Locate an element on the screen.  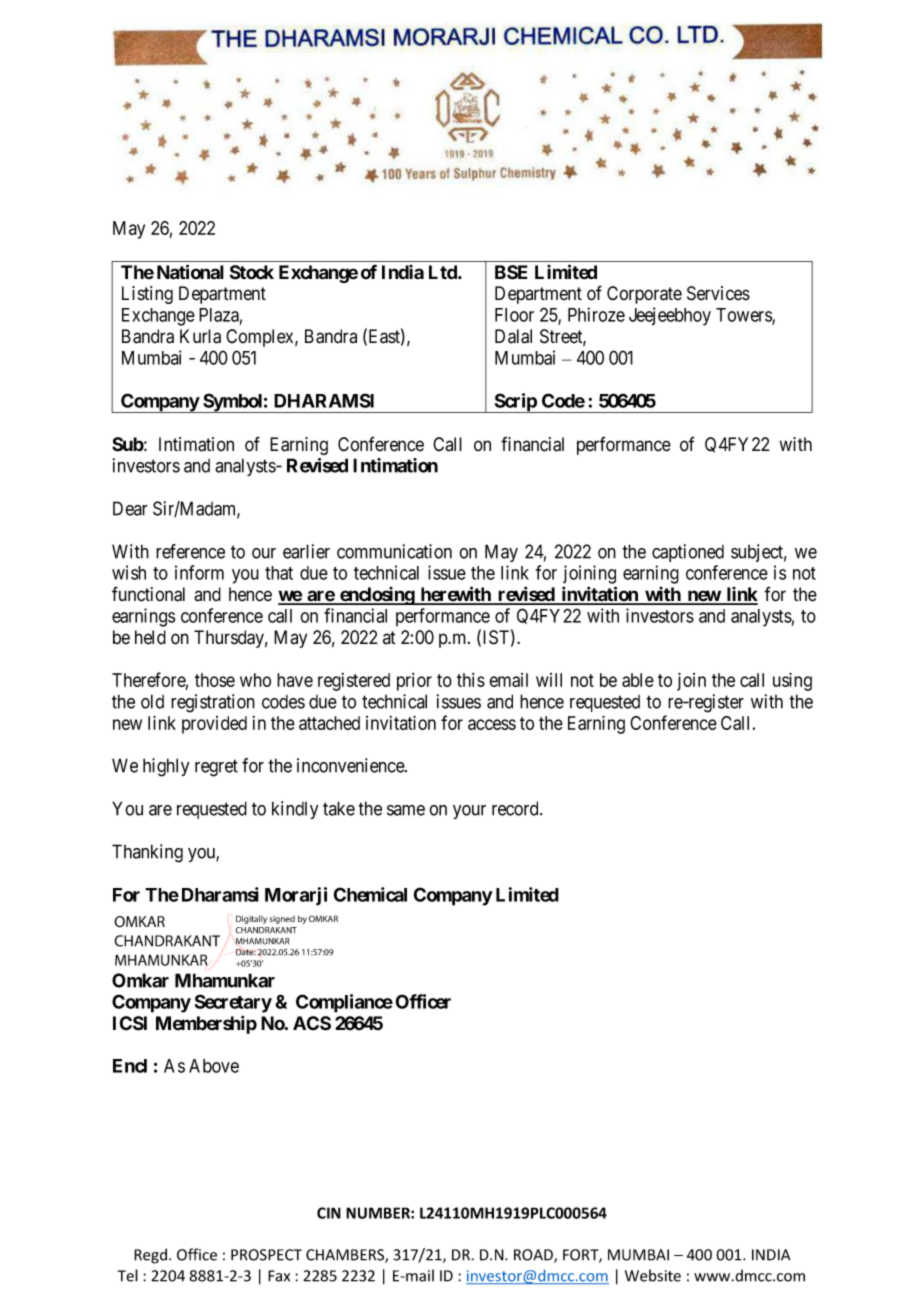
PROSPECT is located at coordinates (266, 1255).
